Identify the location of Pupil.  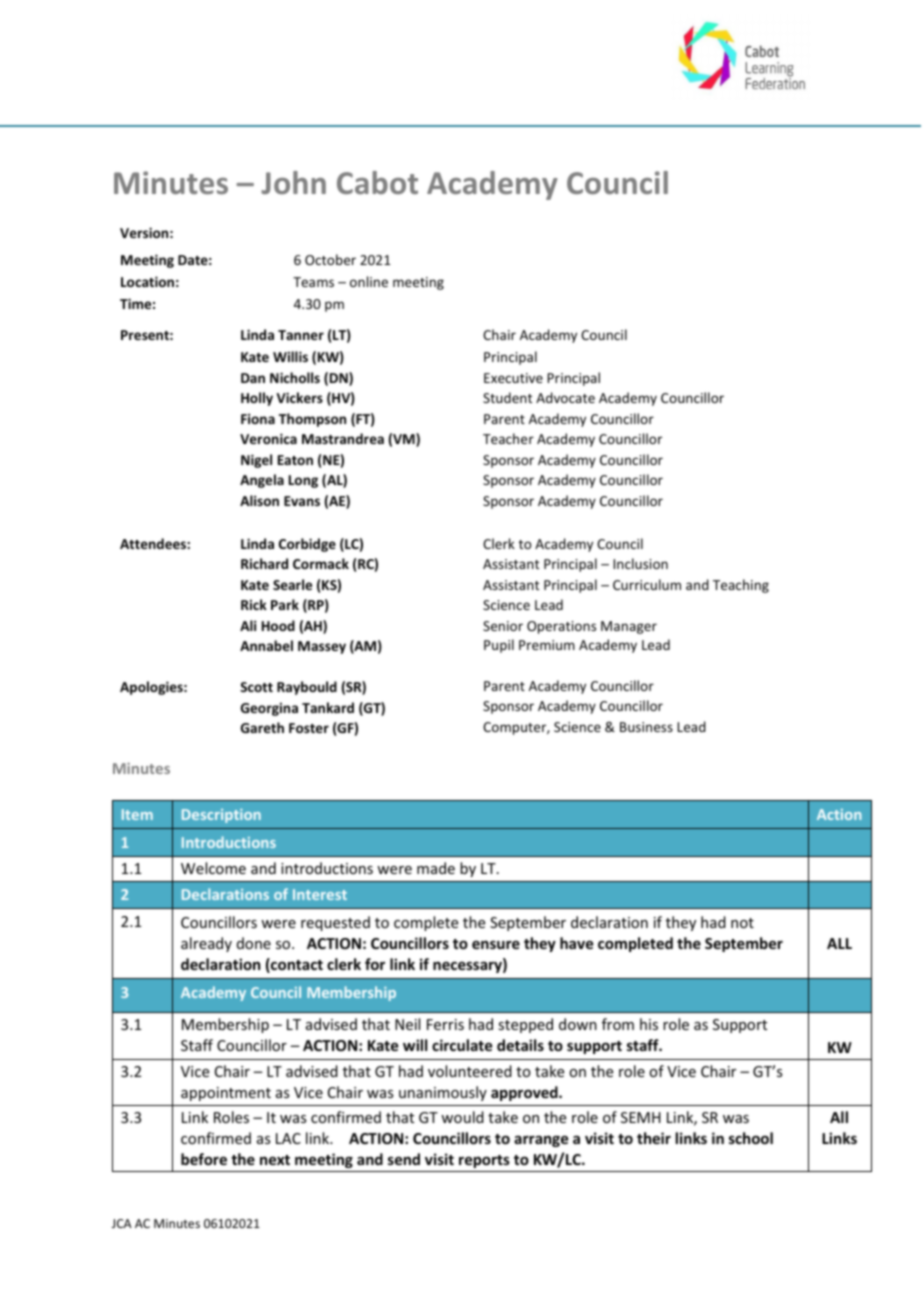
(499, 646).
